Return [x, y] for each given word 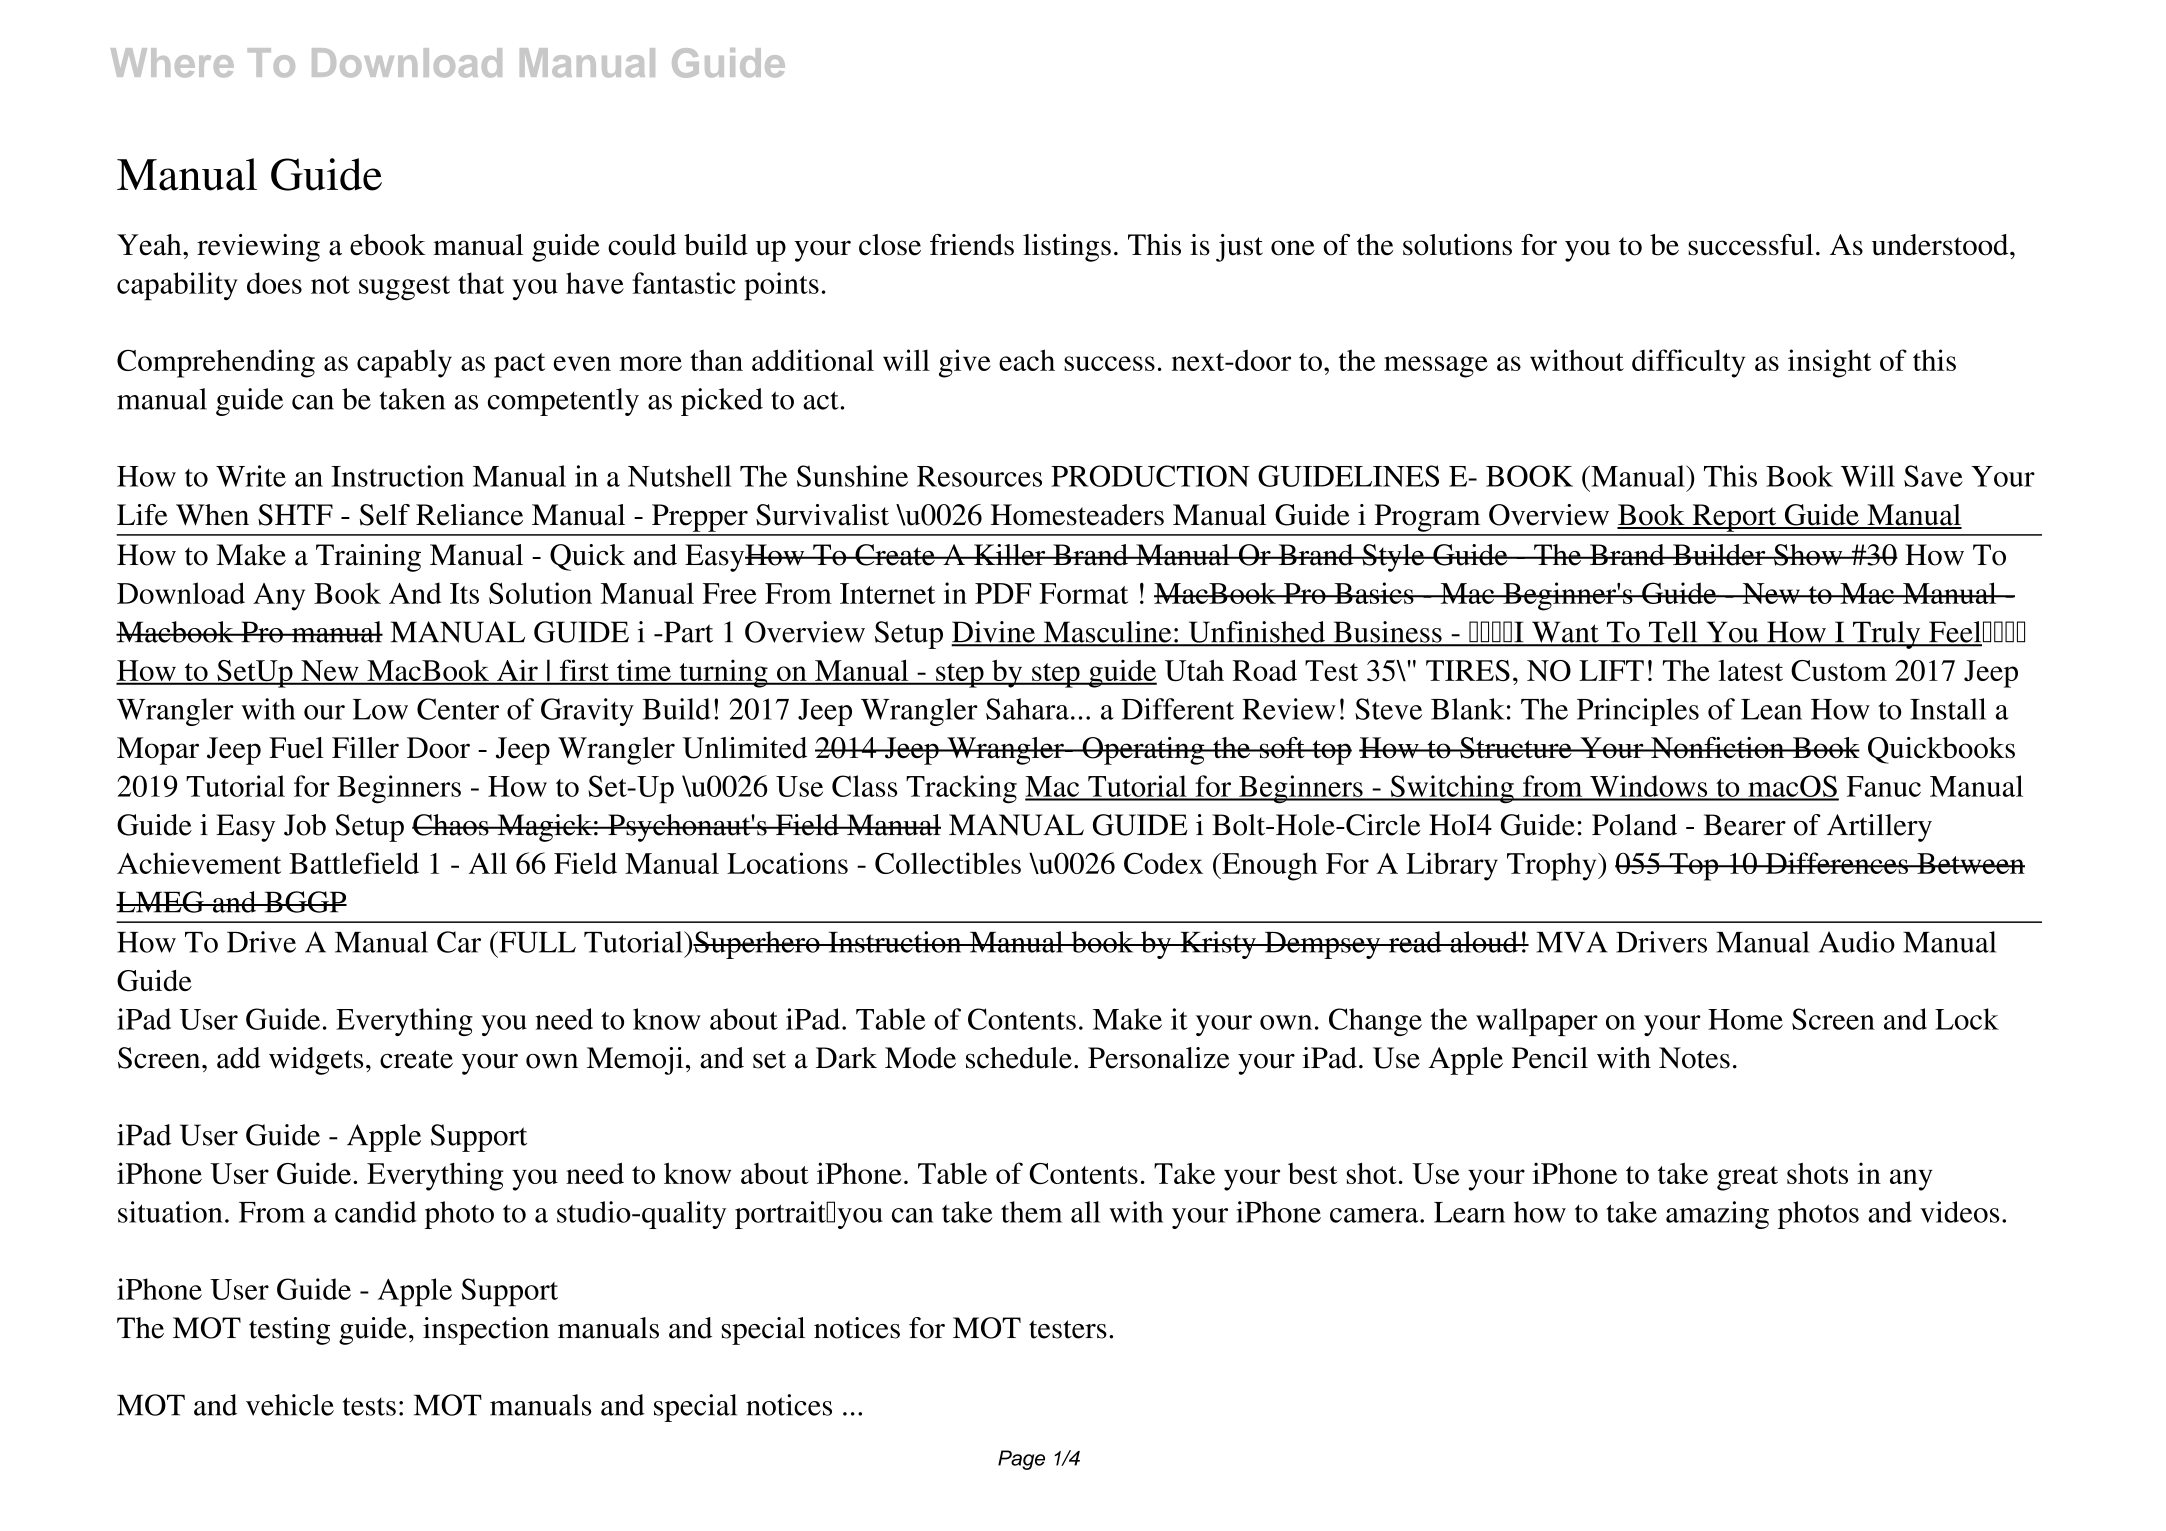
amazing [1717, 1215]
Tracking [961, 789]
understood [1941, 245]
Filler [365, 748]
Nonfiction [1718, 748]
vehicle [290, 1405]
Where [172, 62]
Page [1021, 1460]
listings [1067, 248]
